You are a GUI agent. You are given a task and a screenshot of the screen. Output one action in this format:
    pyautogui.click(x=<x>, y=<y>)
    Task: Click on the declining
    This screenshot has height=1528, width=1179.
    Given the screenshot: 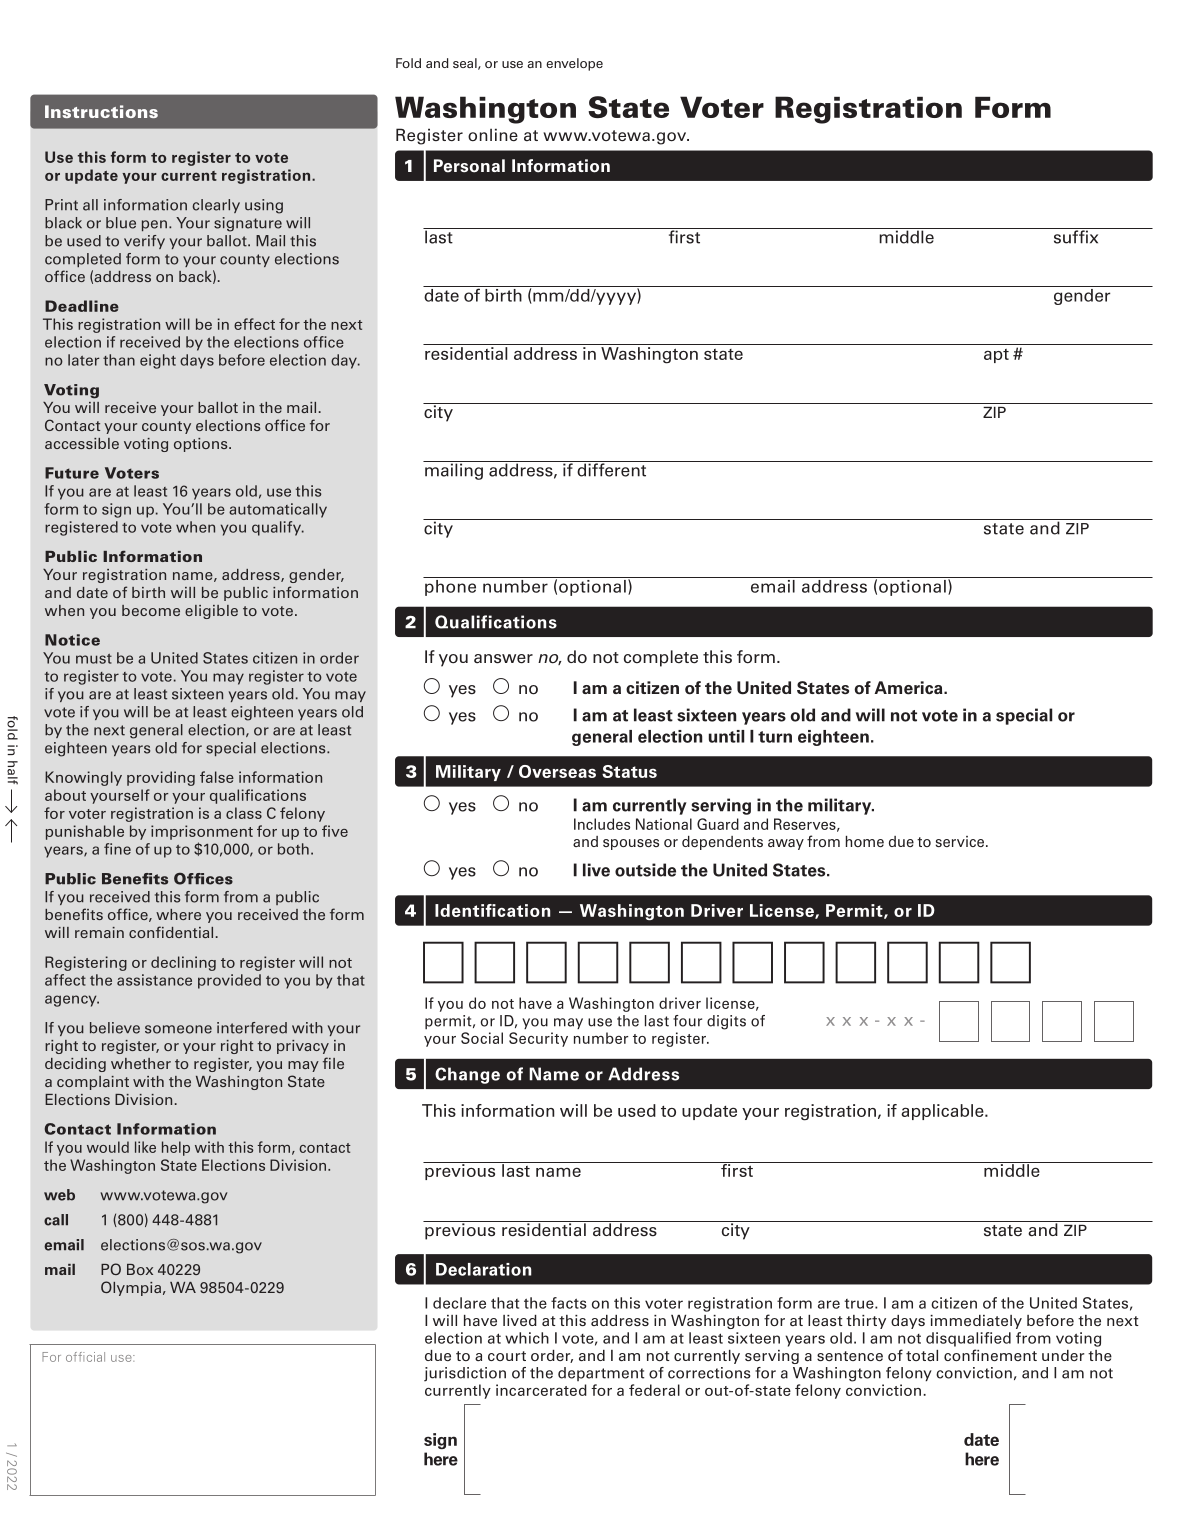 What is the action you would take?
    pyautogui.click(x=183, y=963)
